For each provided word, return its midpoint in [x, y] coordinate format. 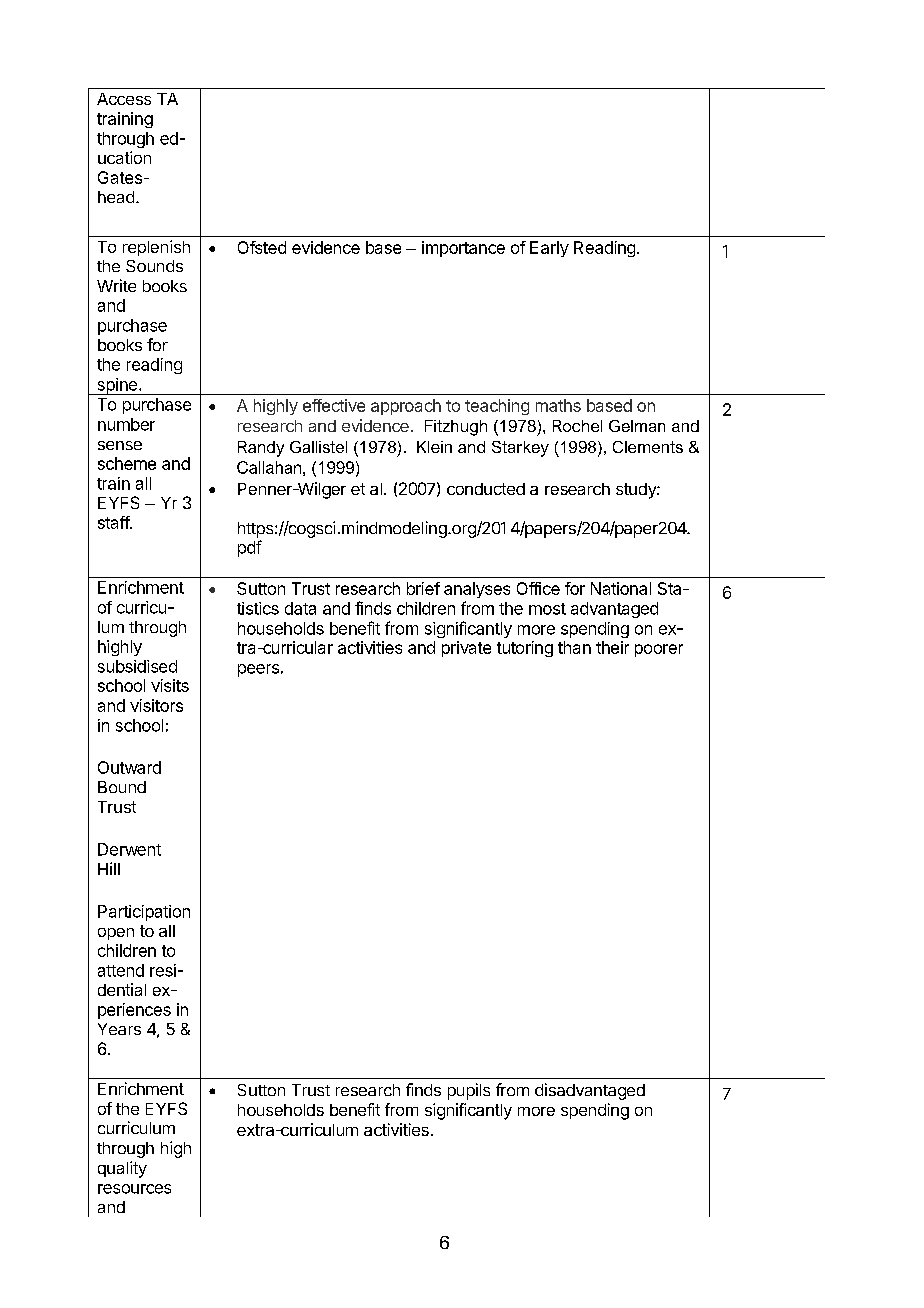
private [466, 649]
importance [463, 249]
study [637, 491]
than [574, 647]
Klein [434, 447]
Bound [122, 787]
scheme [127, 463]
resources [134, 1189]
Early [549, 249]
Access [124, 99]
